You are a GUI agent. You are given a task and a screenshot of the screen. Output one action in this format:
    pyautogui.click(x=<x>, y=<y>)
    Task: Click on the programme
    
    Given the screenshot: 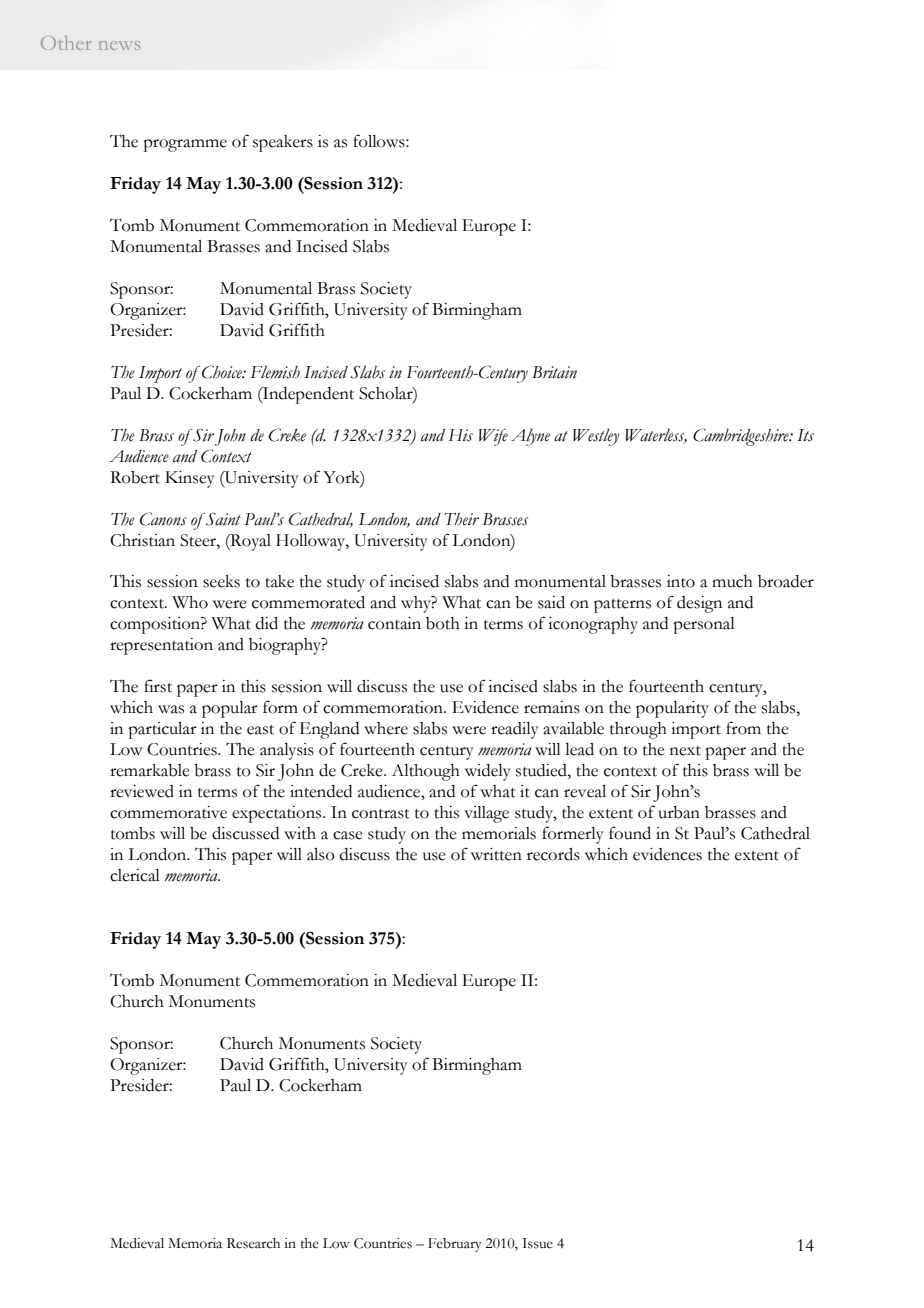 What is the action you would take?
    pyautogui.click(x=185, y=145)
